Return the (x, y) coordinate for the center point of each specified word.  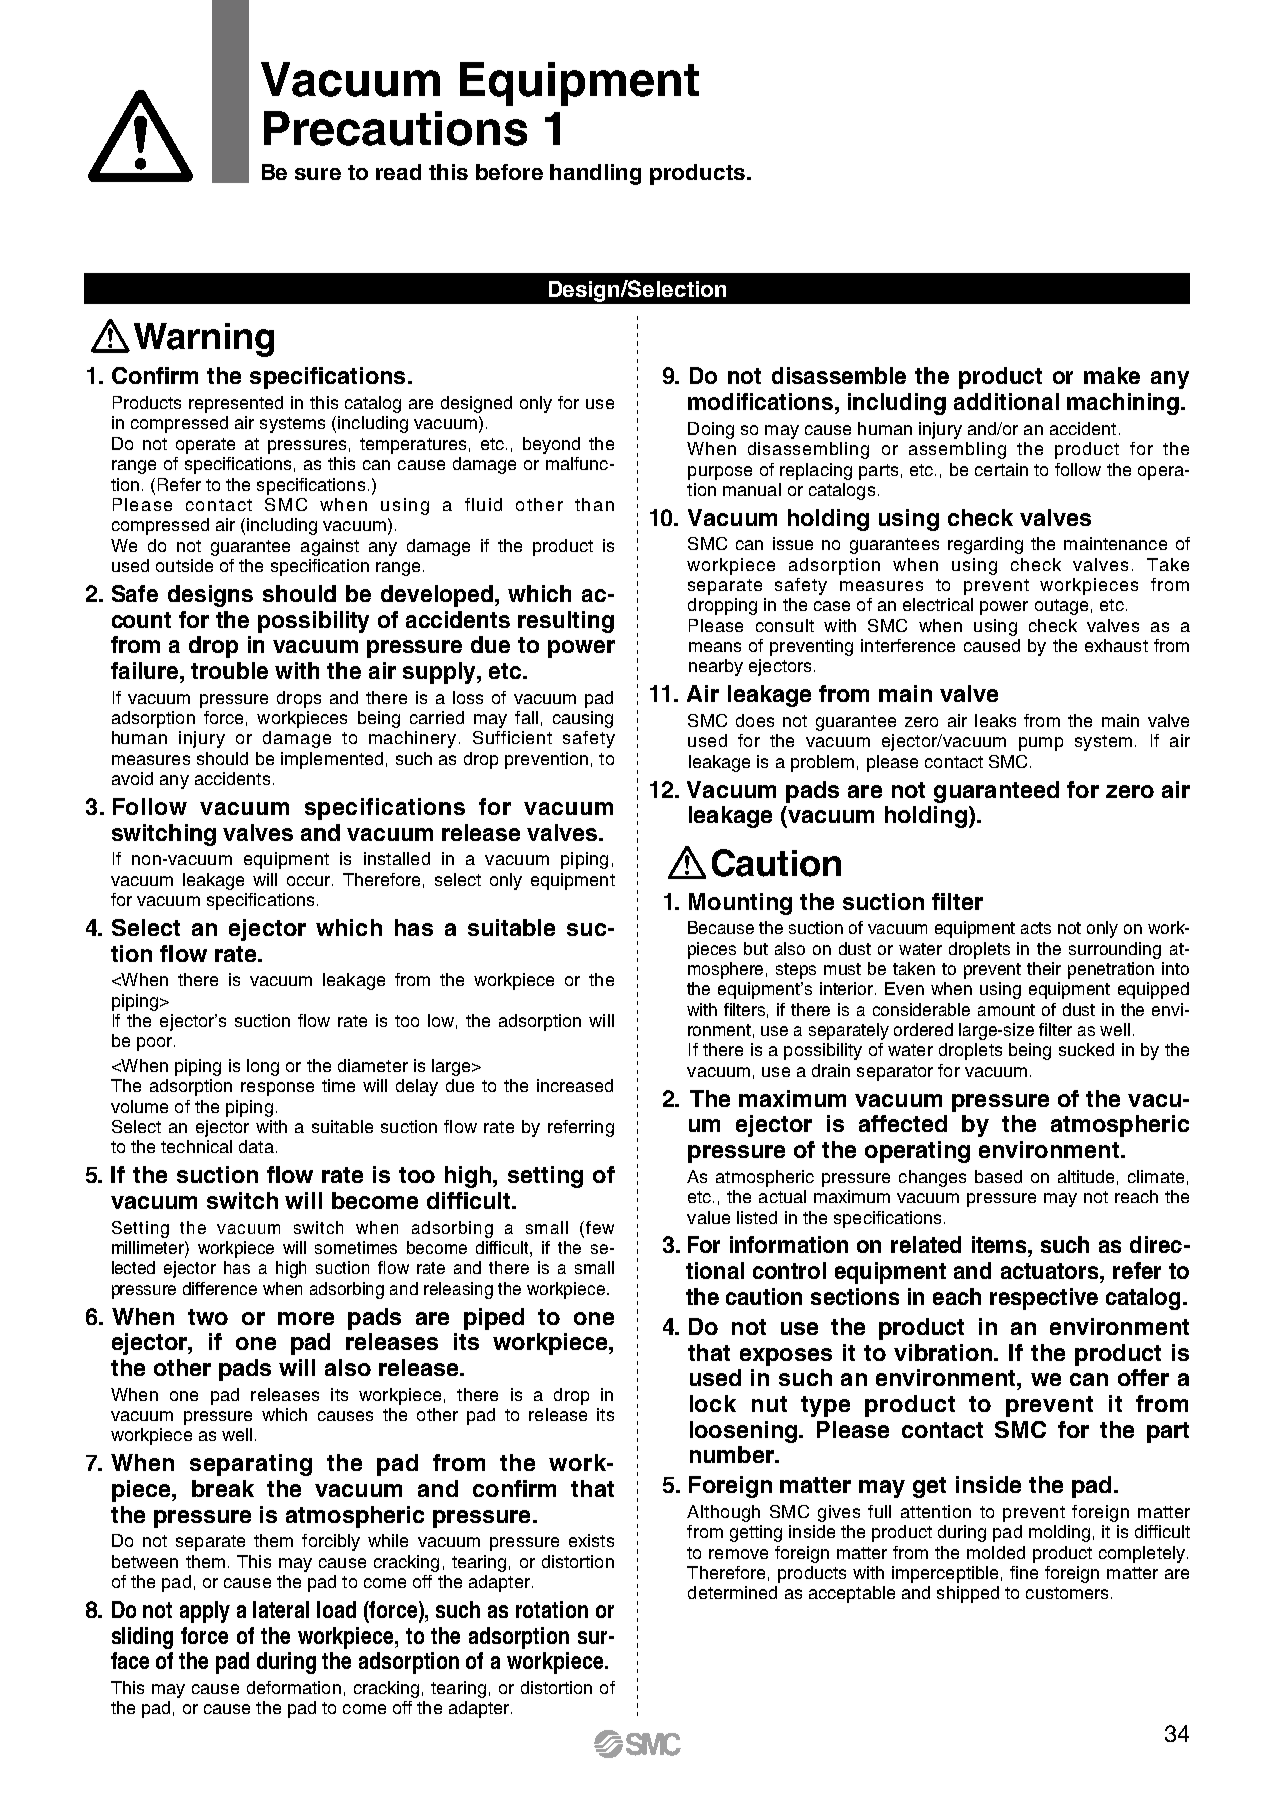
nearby (716, 667)
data (256, 1146)
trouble (229, 670)
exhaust (1116, 645)
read (398, 172)
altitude (1086, 1176)
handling (595, 174)
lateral (281, 1609)
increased (575, 1085)
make (1112, 375)
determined (732, 1592)
